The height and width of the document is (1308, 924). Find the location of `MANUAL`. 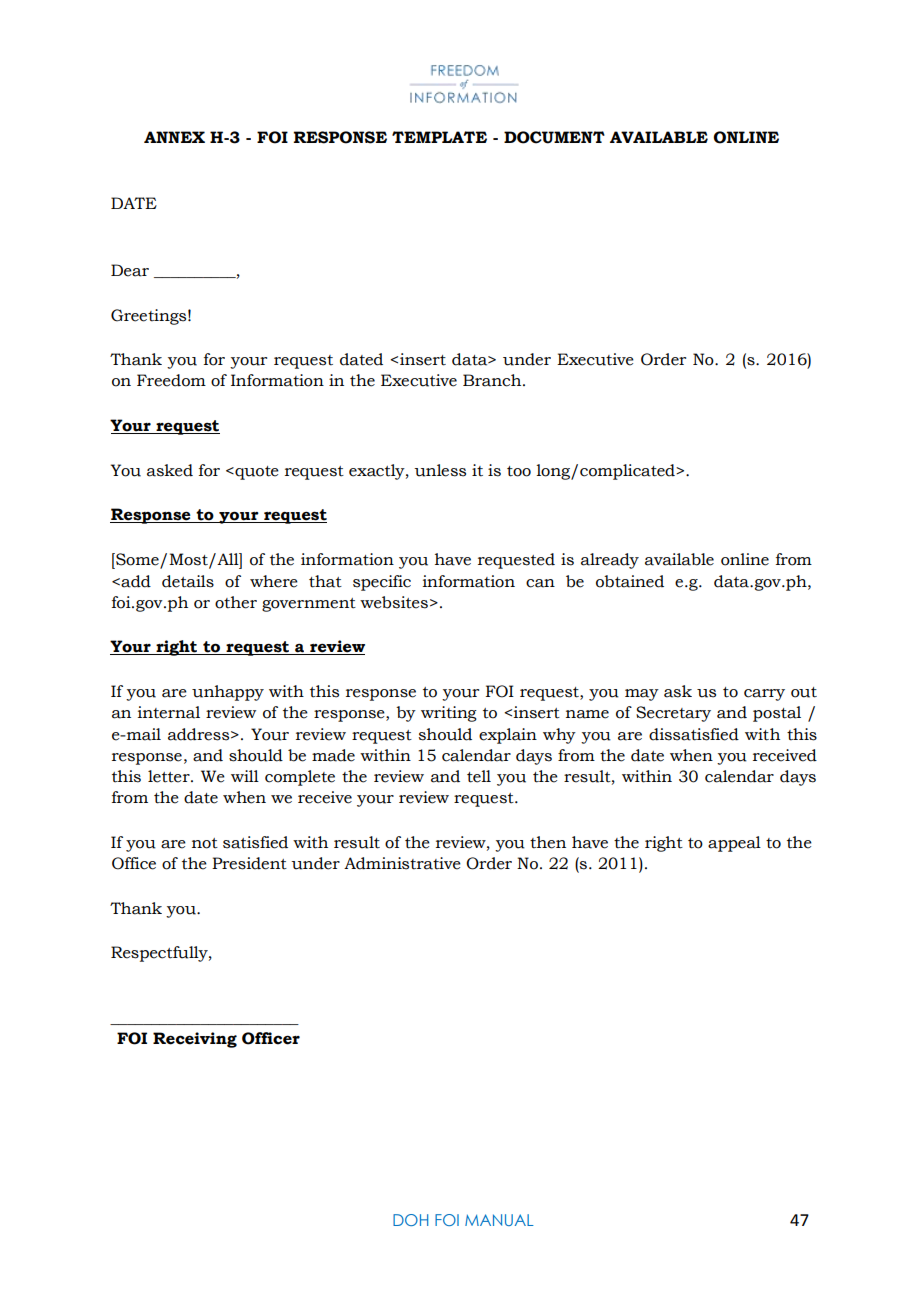

MANUAL is located at coordinates (499, 1220).
